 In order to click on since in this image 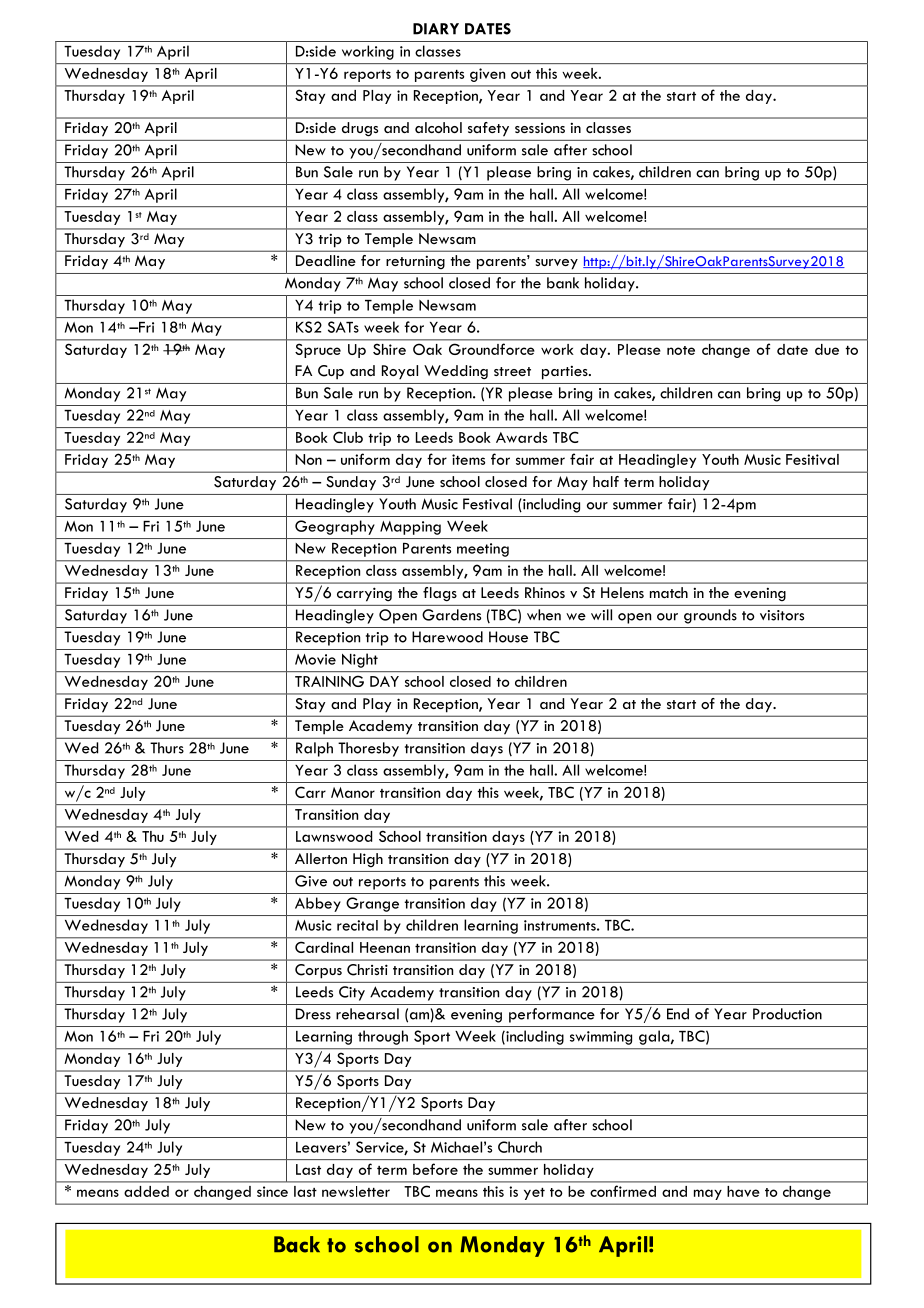, I will do `click(272, 1191)`.
